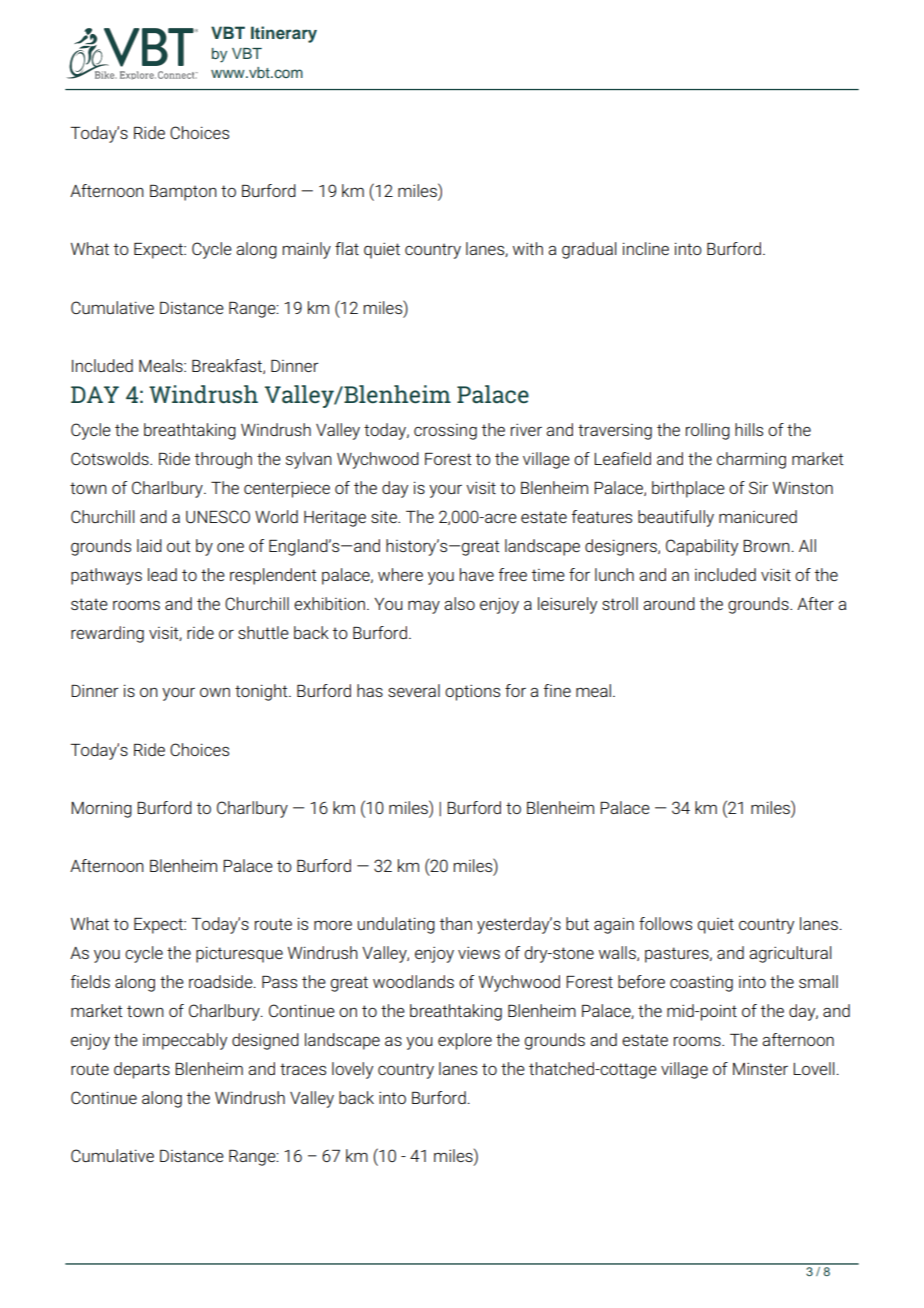 This screenshot has width=924, height=1308. What do you see at coordinates (669, 603) in the screenshot?
I see `around` at bounding box center [669, 603].
